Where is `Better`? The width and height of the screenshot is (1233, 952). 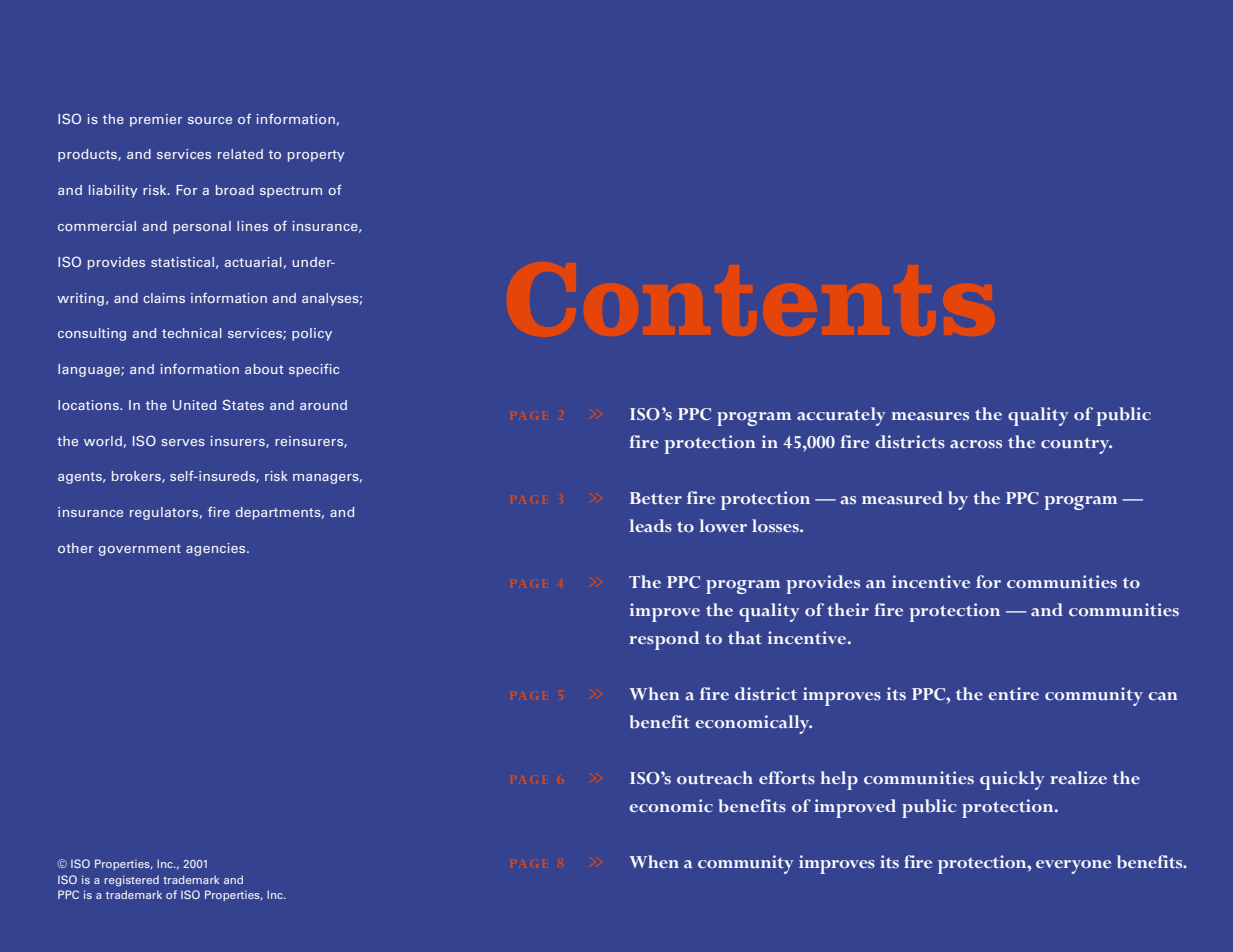
Better is located at coordinates (656, 498).
